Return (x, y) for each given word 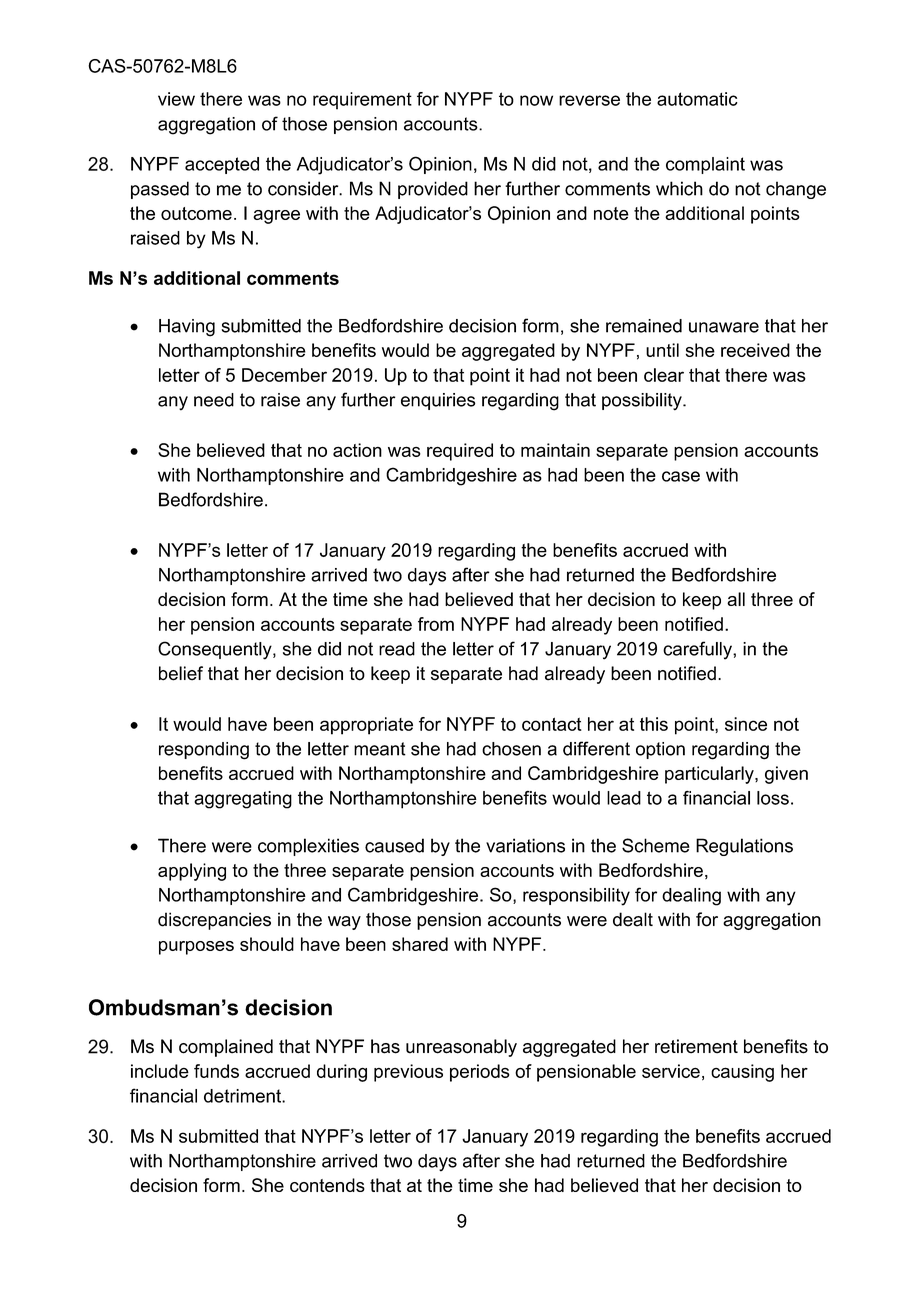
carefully (698, 650)
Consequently (216, 650)
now (536, 100)
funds (216, 1071)
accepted (222, 165)
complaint (705, 165)
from (436, 624)
